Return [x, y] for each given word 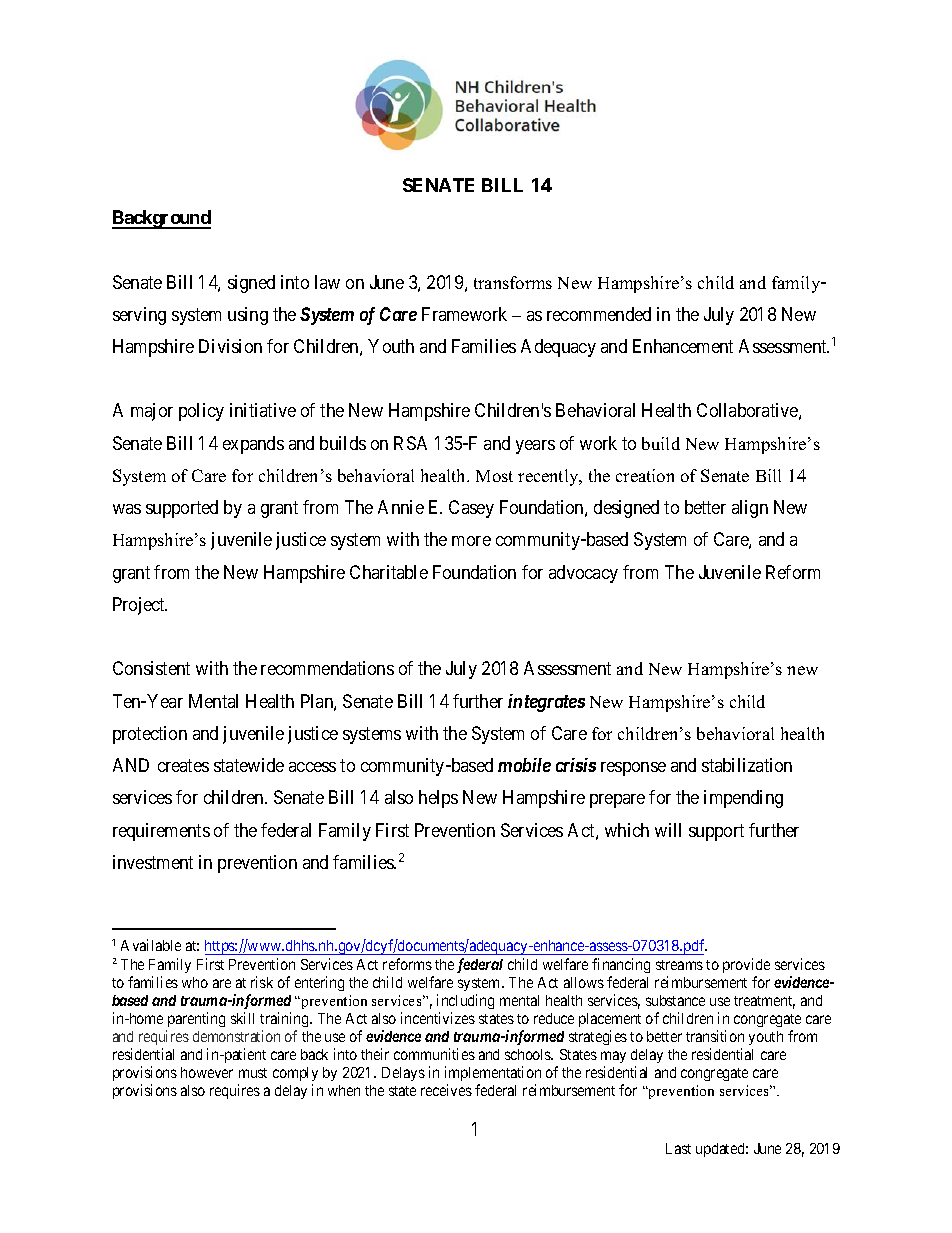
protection [150, 735]
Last [678, 1148]
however [207, 1072]
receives [446, 1090]
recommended [599, 314]
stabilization [747, 765]
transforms [513, 282]
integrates [546, 703]
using [248, 316]
